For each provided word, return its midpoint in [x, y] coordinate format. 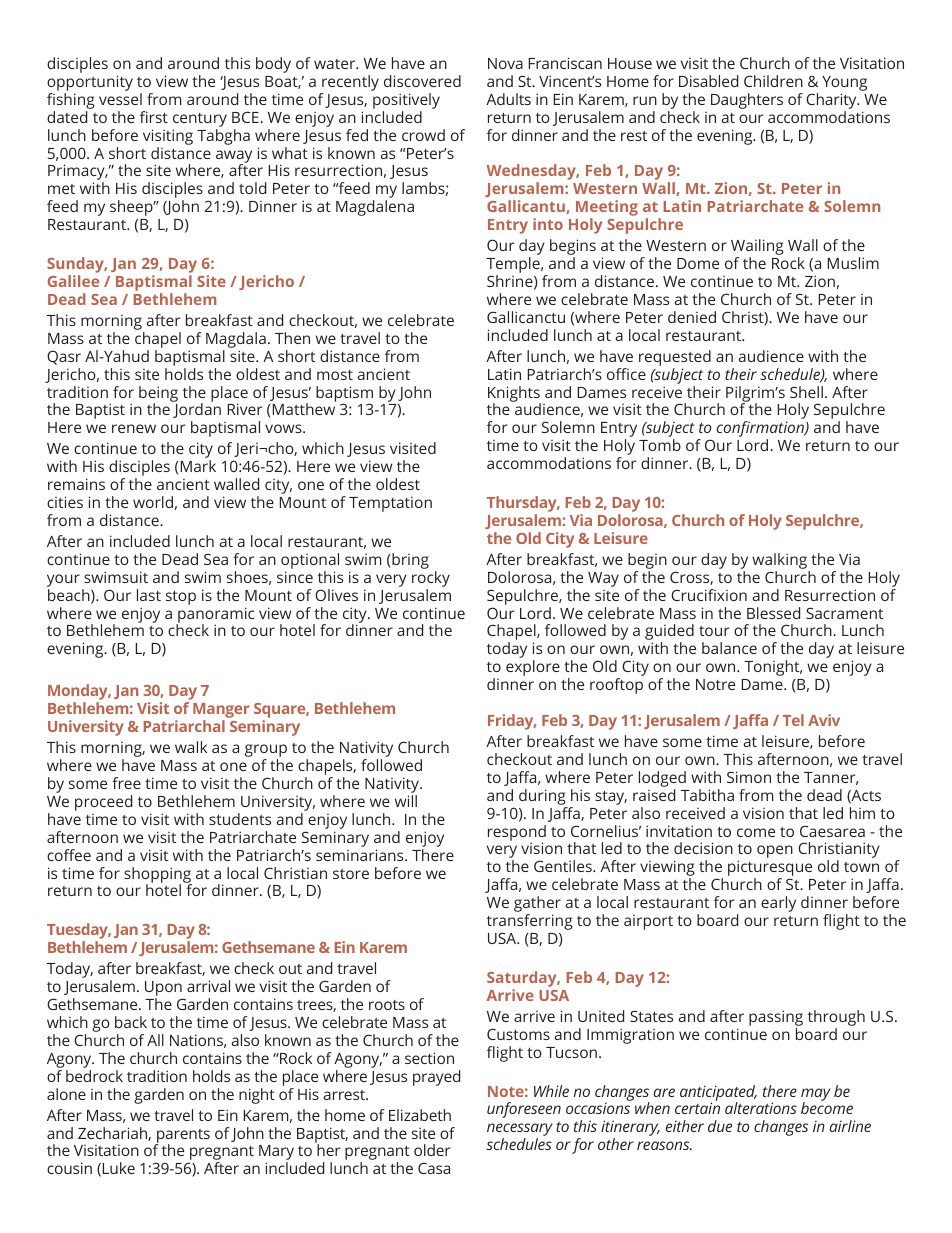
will [406, 801]
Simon [749, 777]
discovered [422, 81]
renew [134, 428]
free [126, 783]
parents [182, 1137]
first [154, 117]
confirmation [761, 430]
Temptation [390, 504]
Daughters [747, 101]
